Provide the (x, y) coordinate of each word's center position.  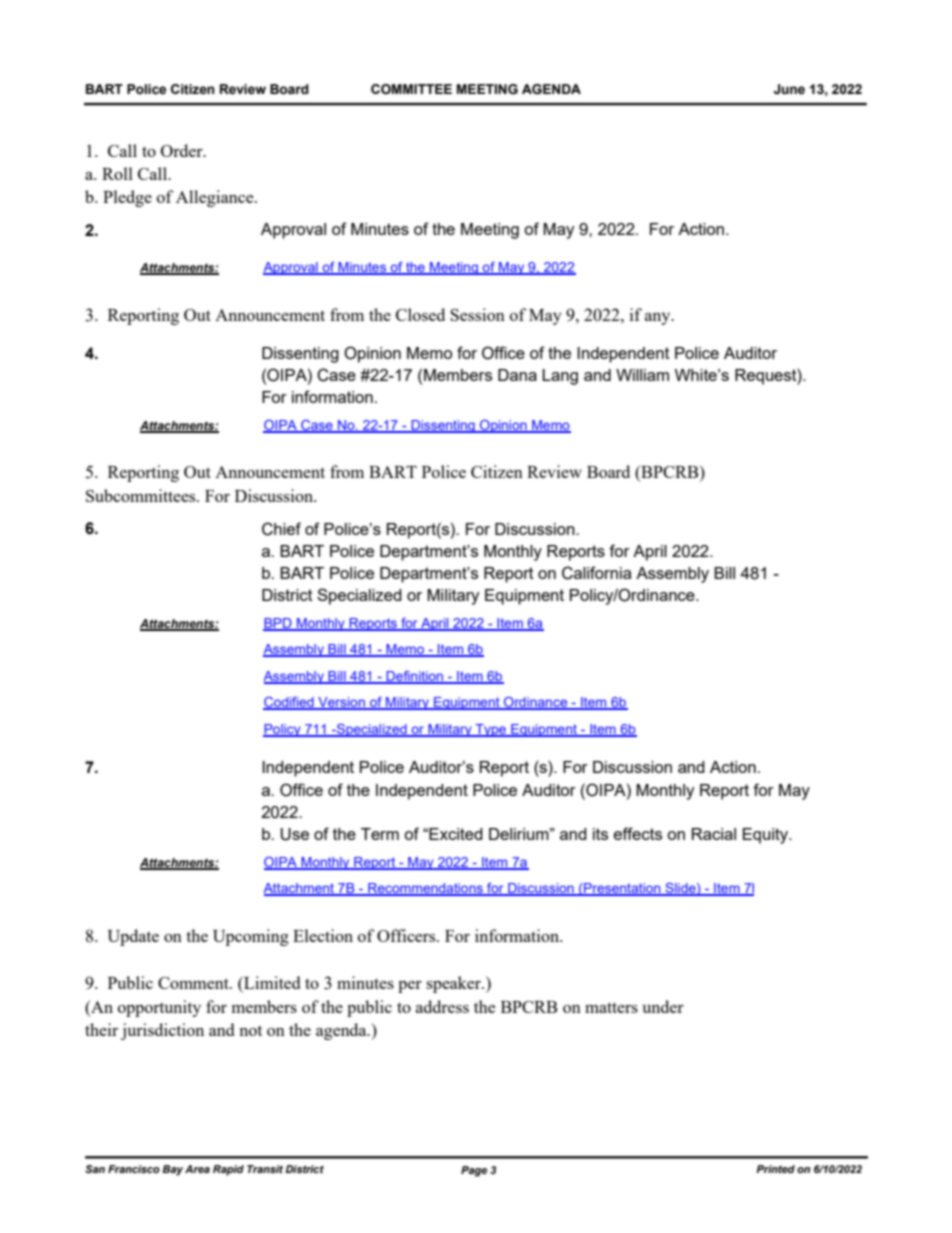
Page (474, 1171)
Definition (415, 677)
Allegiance (216, 198)
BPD (278, 624)
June (789, 89)
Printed (775, 1169)
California (596, 573)
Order (183, 150)
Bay (172, 1170)
